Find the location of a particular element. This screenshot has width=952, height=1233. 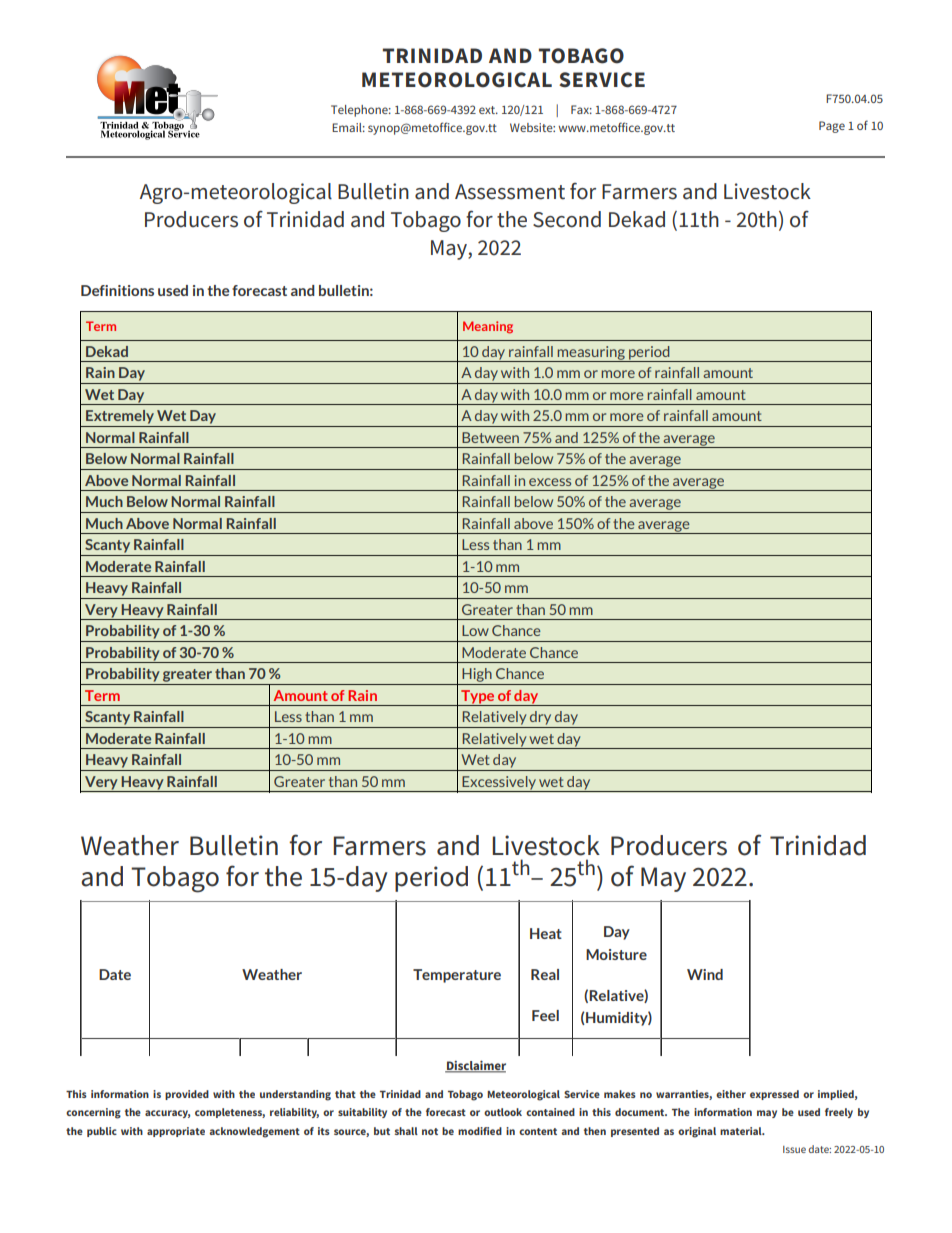

Between is located at coordinates (490, 437).
